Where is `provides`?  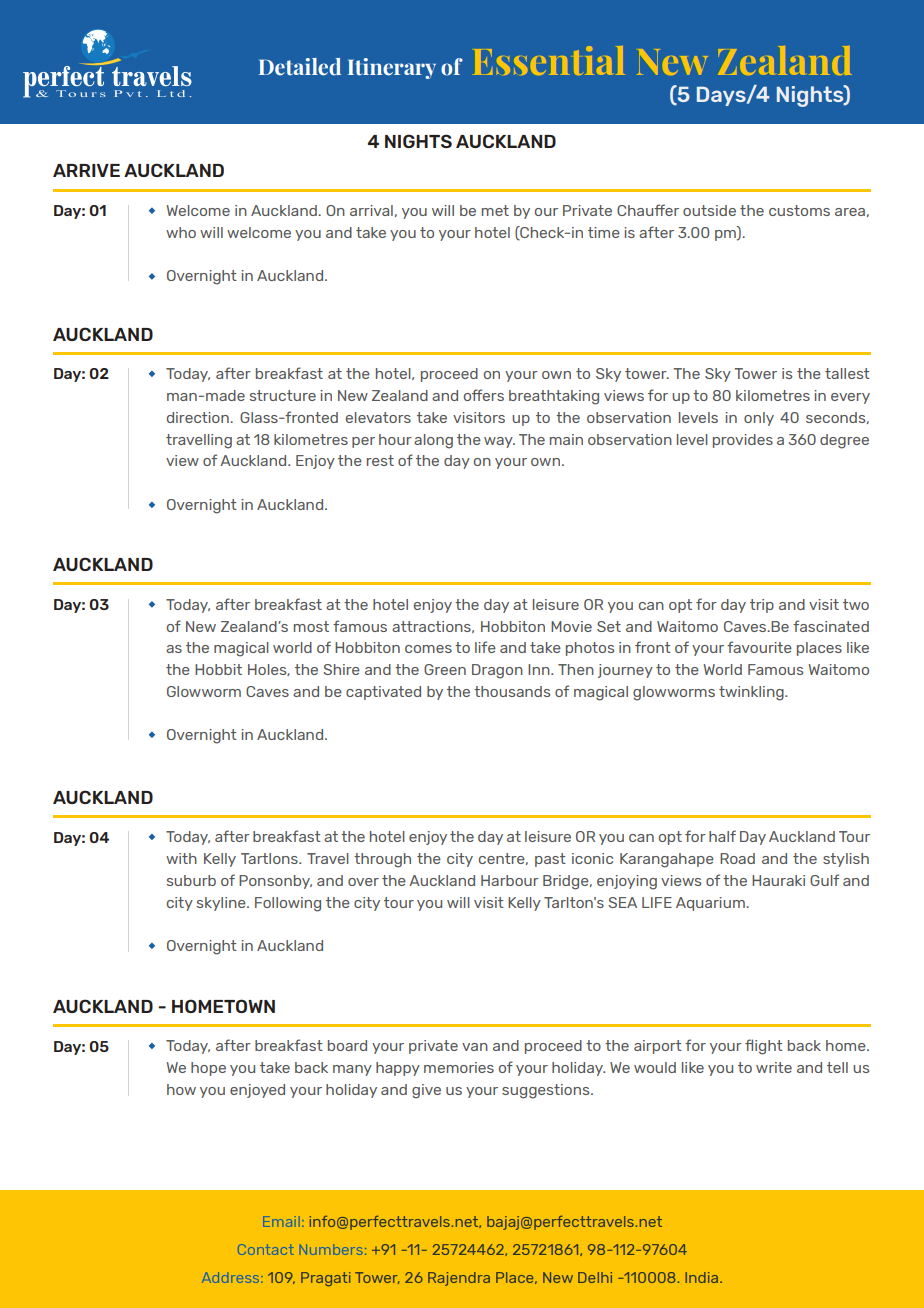 provides is located at coordinates (743, 441).
